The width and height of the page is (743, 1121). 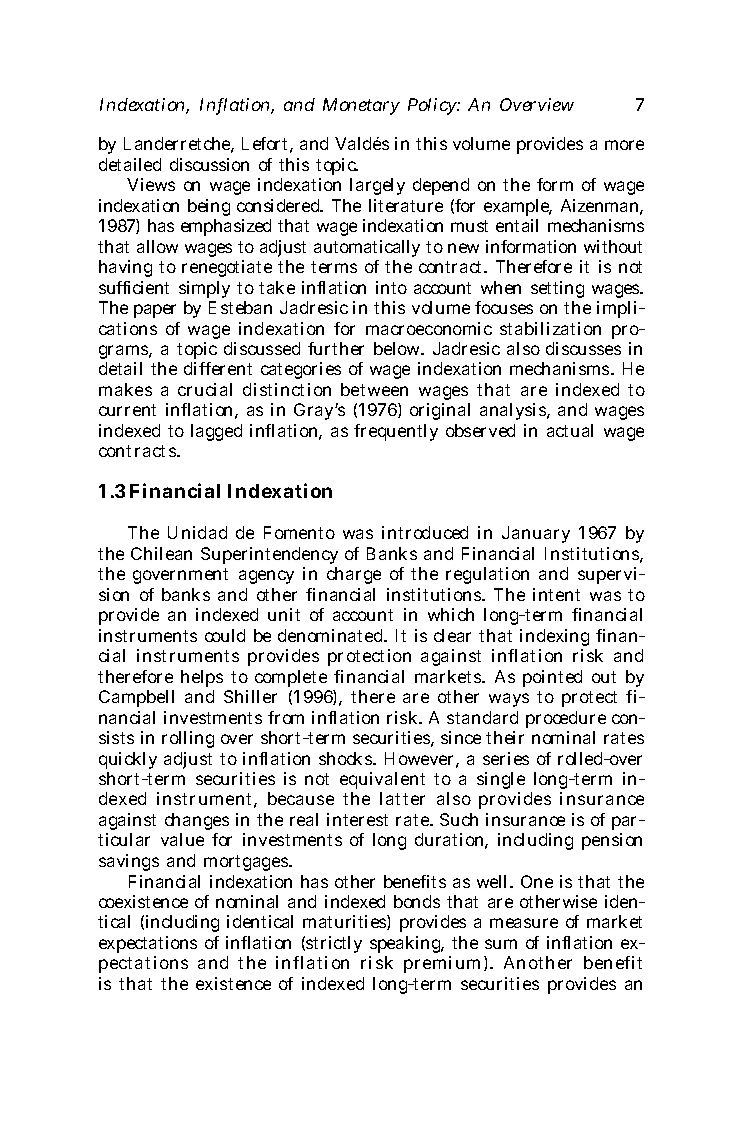 What do you see at coordinates (624, 145) in the page?
I see `more` at bounding box center [624, 145].
